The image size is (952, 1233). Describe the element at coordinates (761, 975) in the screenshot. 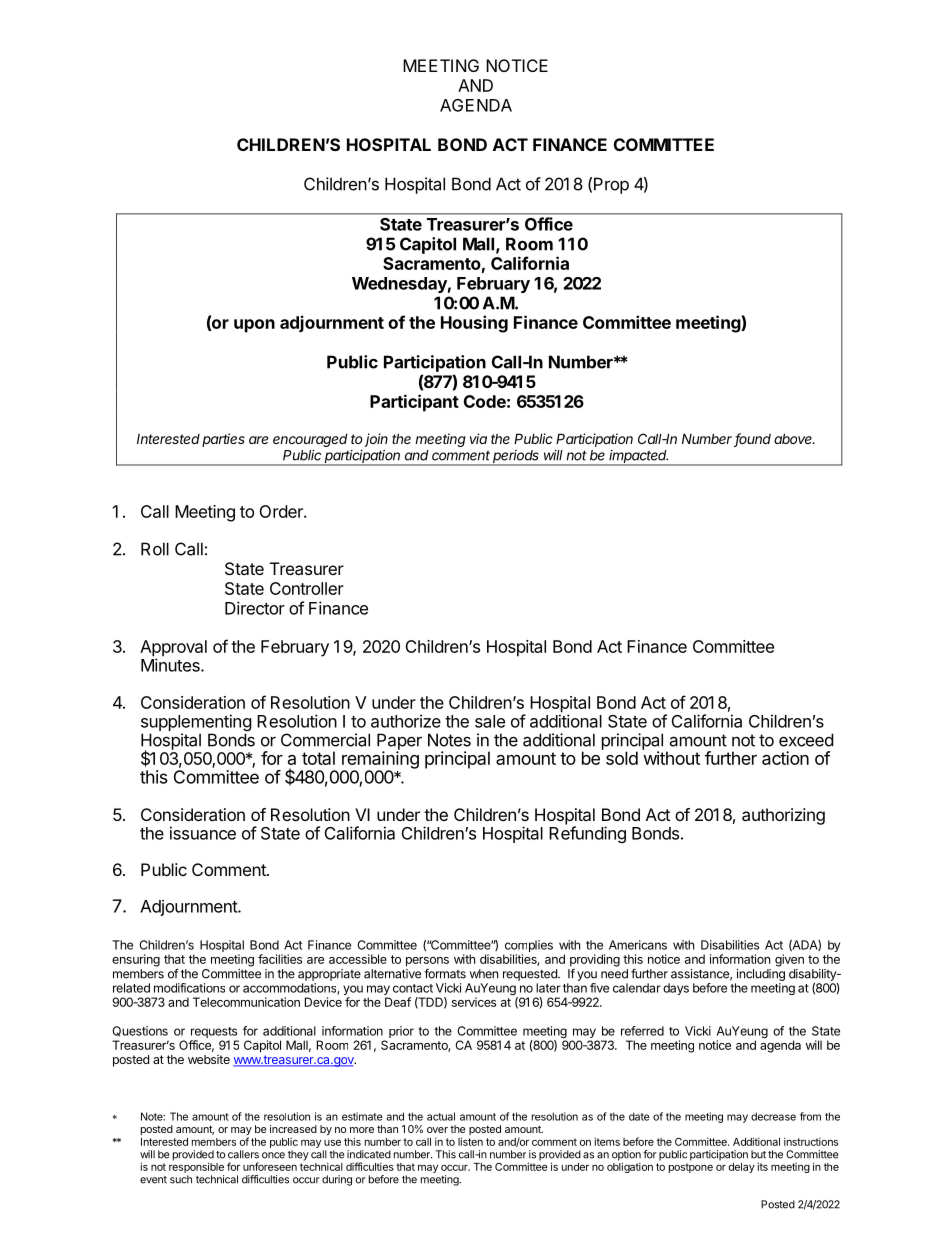

I see `including` at that location.
